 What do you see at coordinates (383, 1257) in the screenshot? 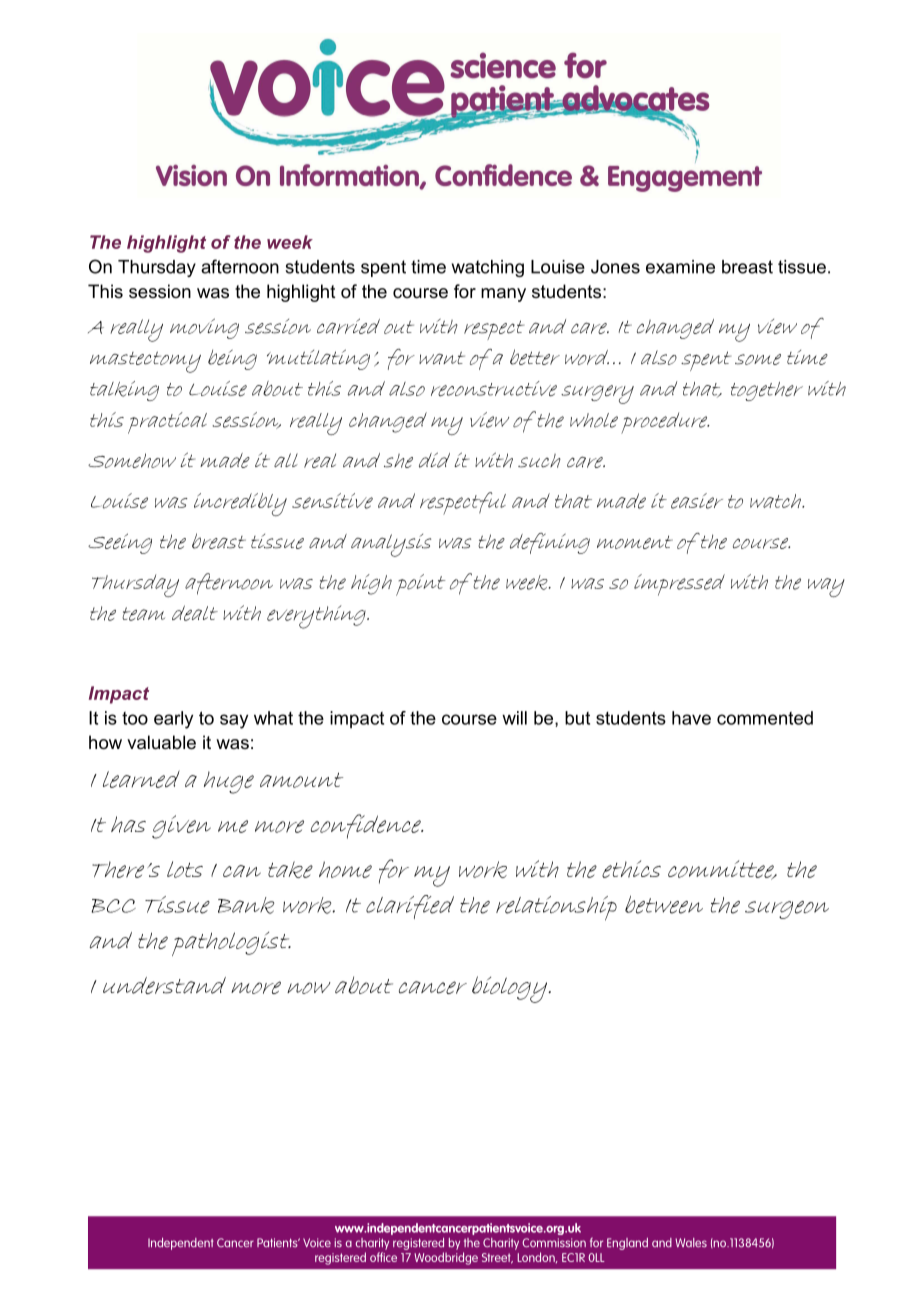
I see `office` at bounding box center [383, 1257].
